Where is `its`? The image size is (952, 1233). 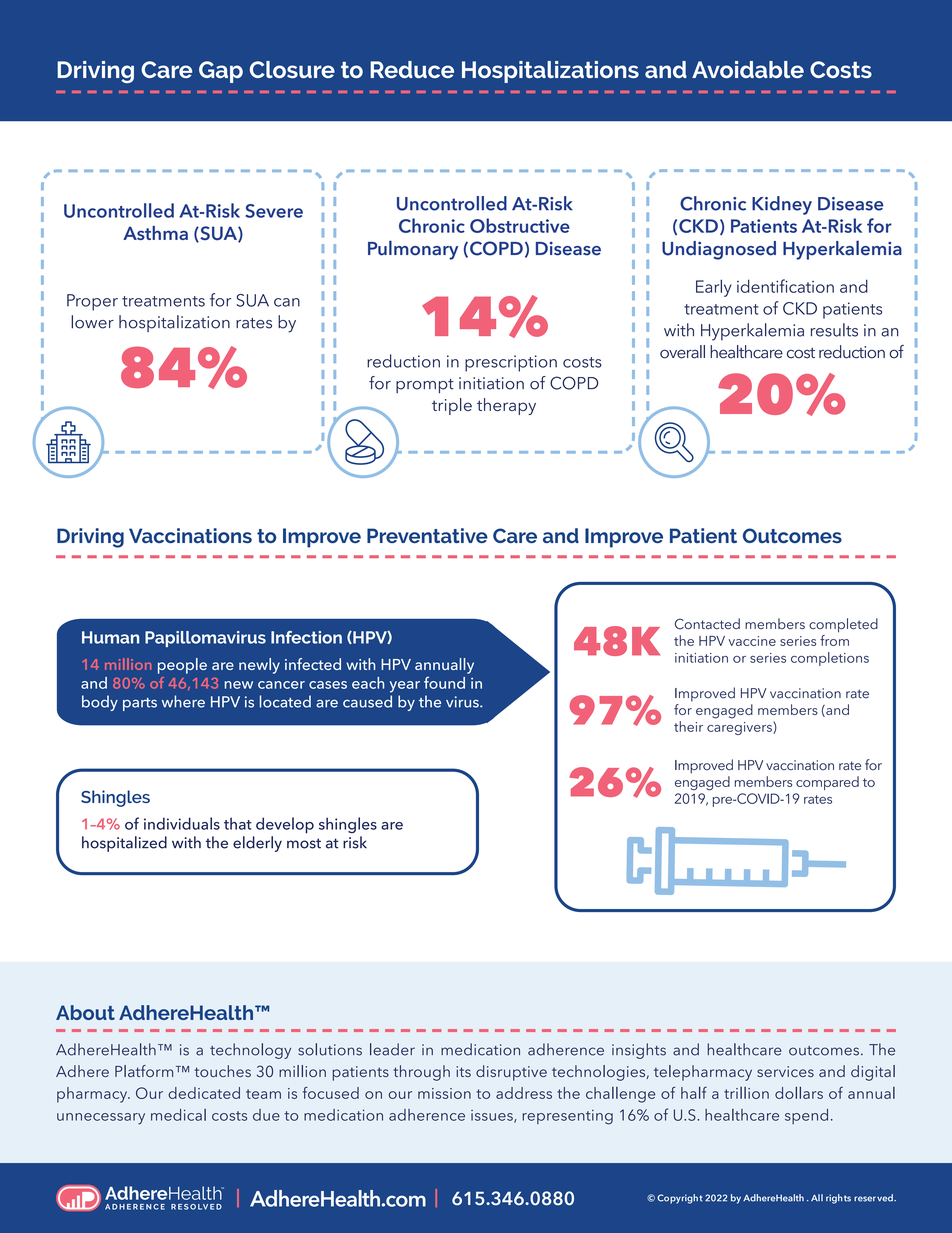 its is located at coordinates (463, 1071).
